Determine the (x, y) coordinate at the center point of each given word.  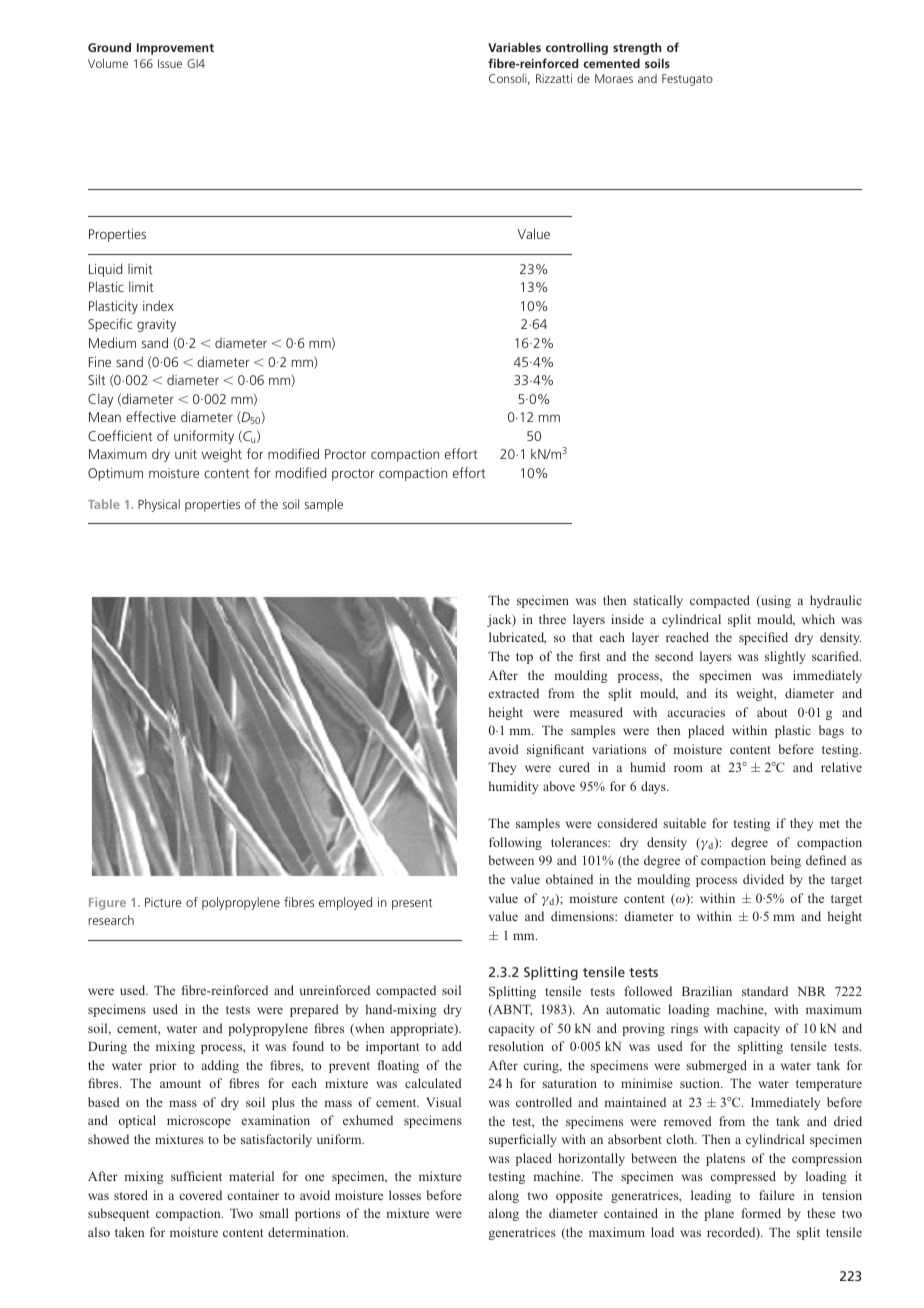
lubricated (517, 638)
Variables (514, 47)
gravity (156, 325)
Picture (163, 902)
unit (186, 454)
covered (201, 1195)
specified (763, 638)
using (775, 601)
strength (637, 48)
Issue (170, 63)
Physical (159, 505)
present (412, 904)
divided (763, 879)
